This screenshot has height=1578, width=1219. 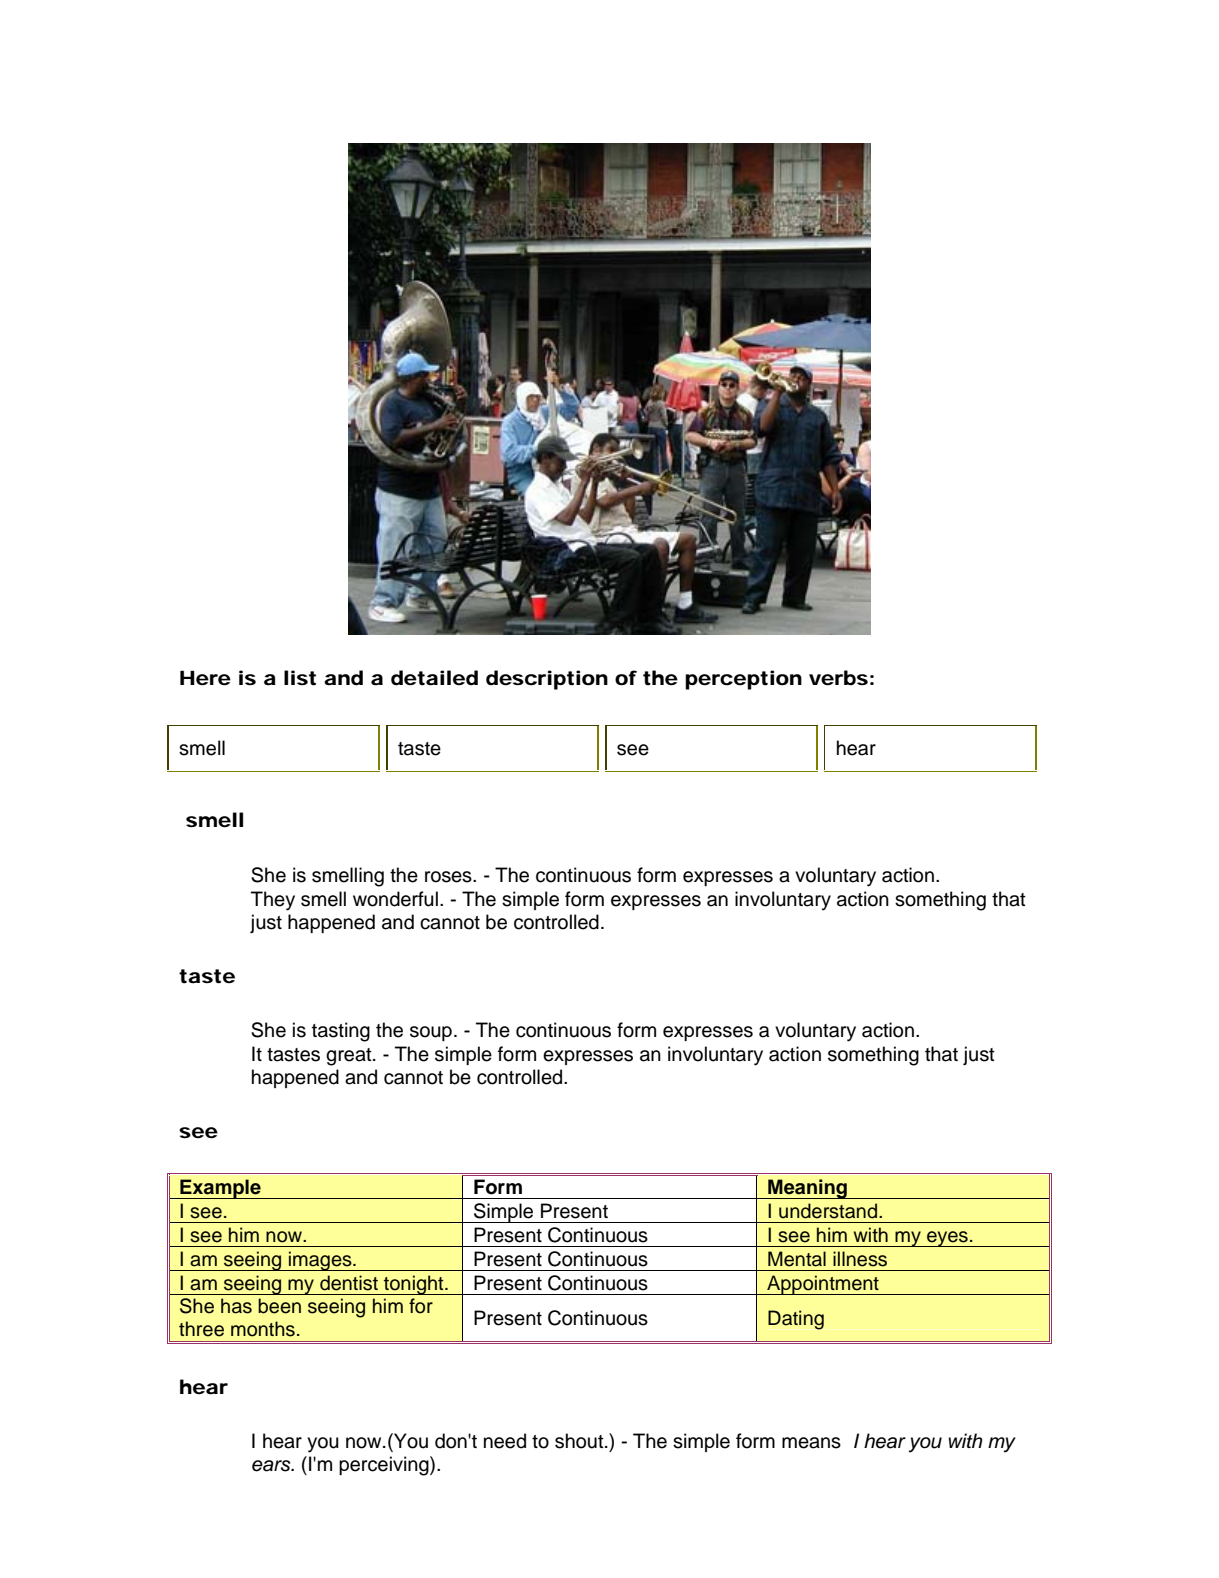 I want to click on roses, so click(x=449, y=877).
